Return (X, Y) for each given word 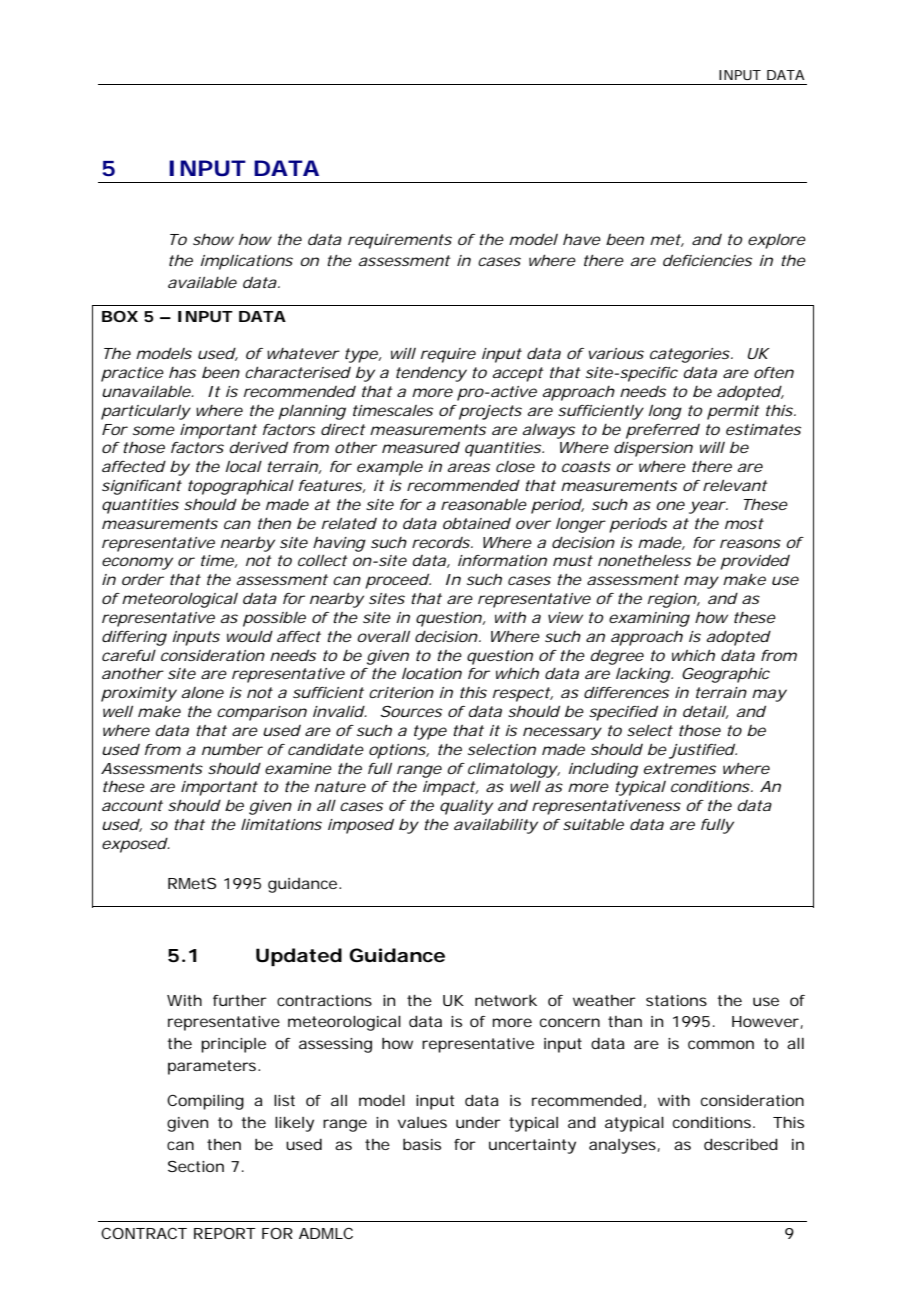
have (582, 239)
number (232, 749)
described (741, 1144)
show (213, 239)
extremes (680, 768)
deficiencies (707, 260)
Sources (411, 711)
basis (422, 1144)
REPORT (225, 1233)
